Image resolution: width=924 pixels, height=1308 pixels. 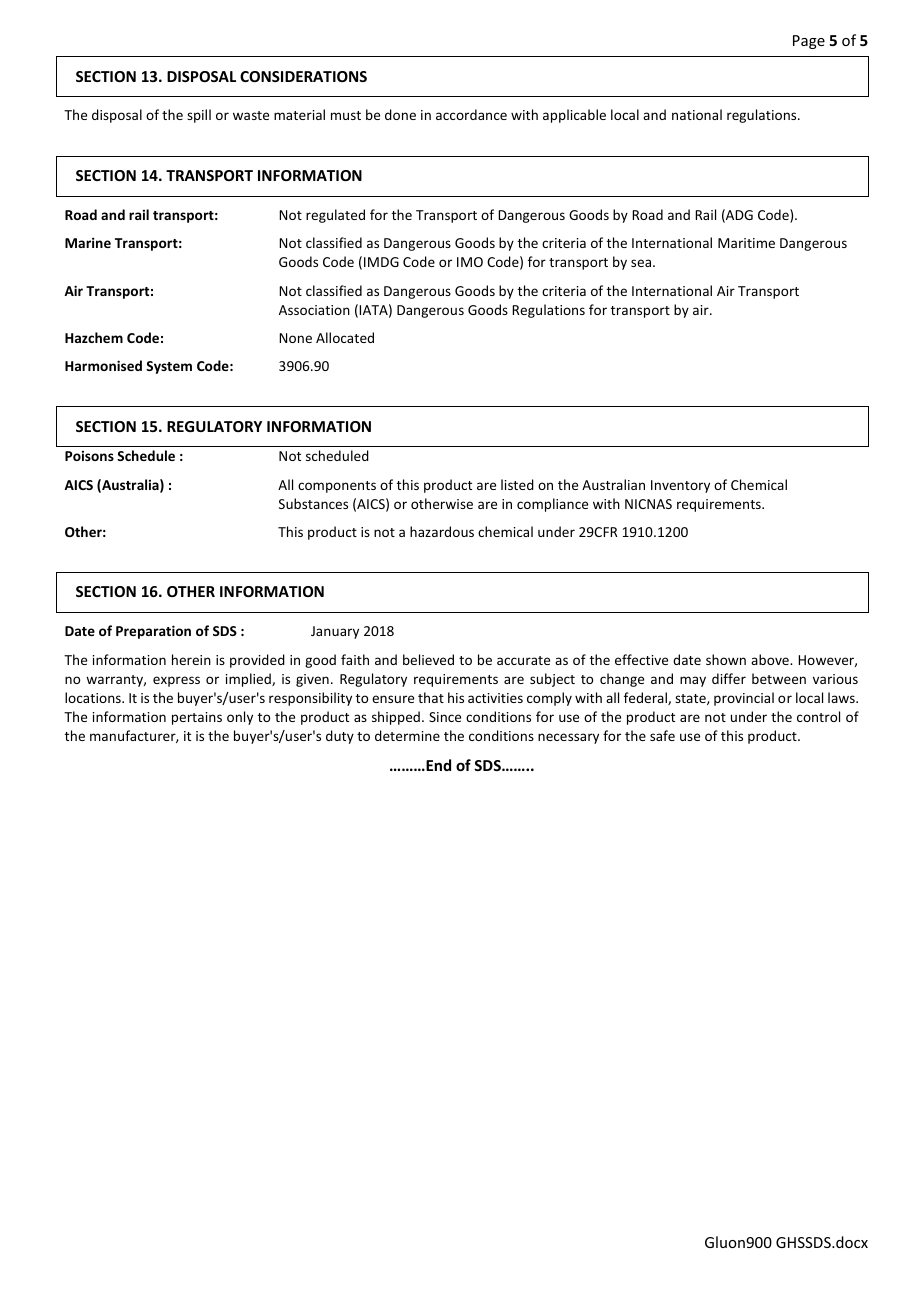 I want to click on Page, so click(x=809, y=42).
